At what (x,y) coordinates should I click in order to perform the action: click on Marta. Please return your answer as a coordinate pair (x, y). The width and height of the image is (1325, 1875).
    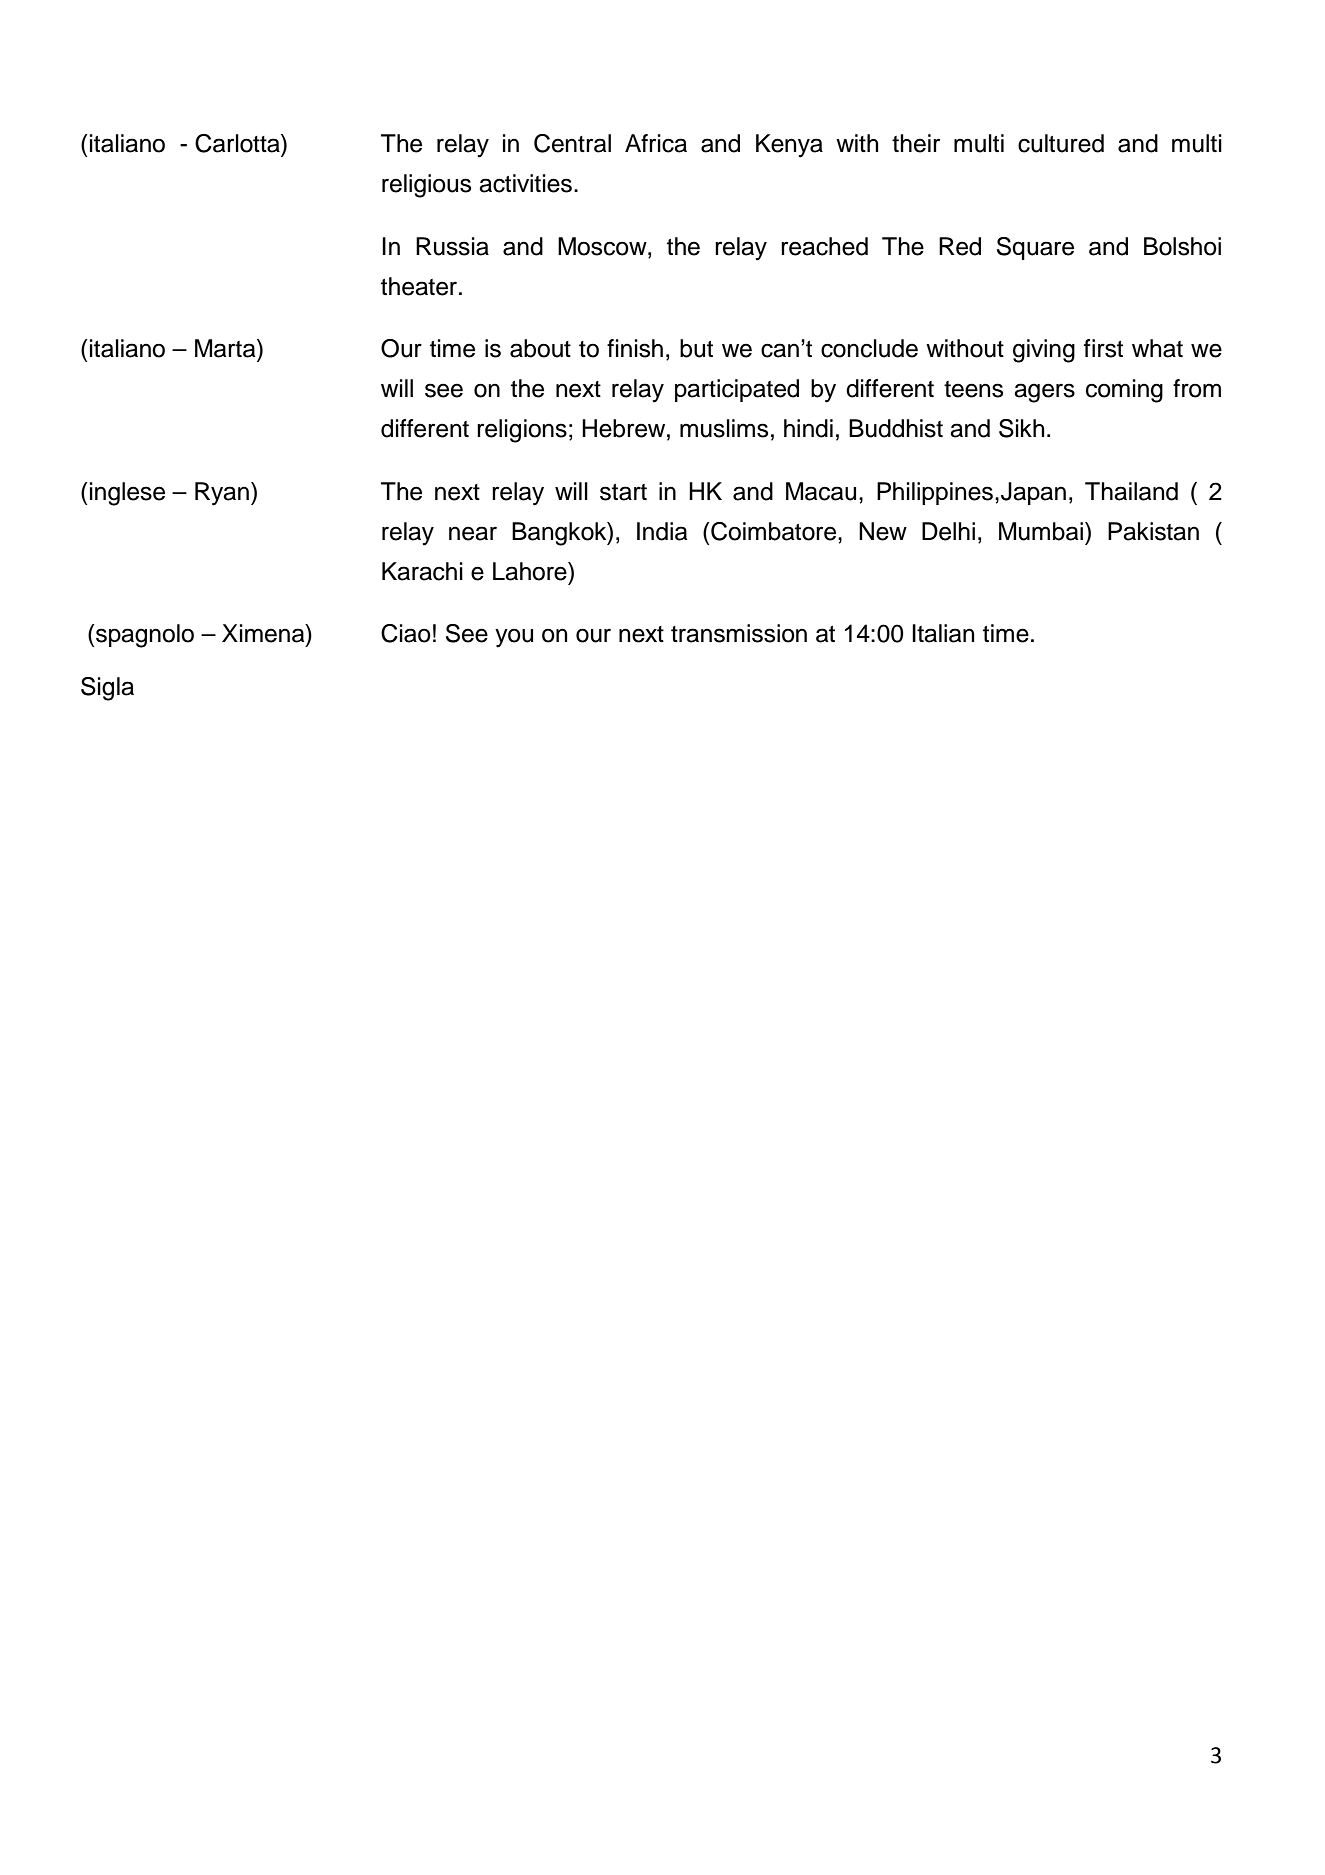
    Looking at the image, I should click on (226, 348).
